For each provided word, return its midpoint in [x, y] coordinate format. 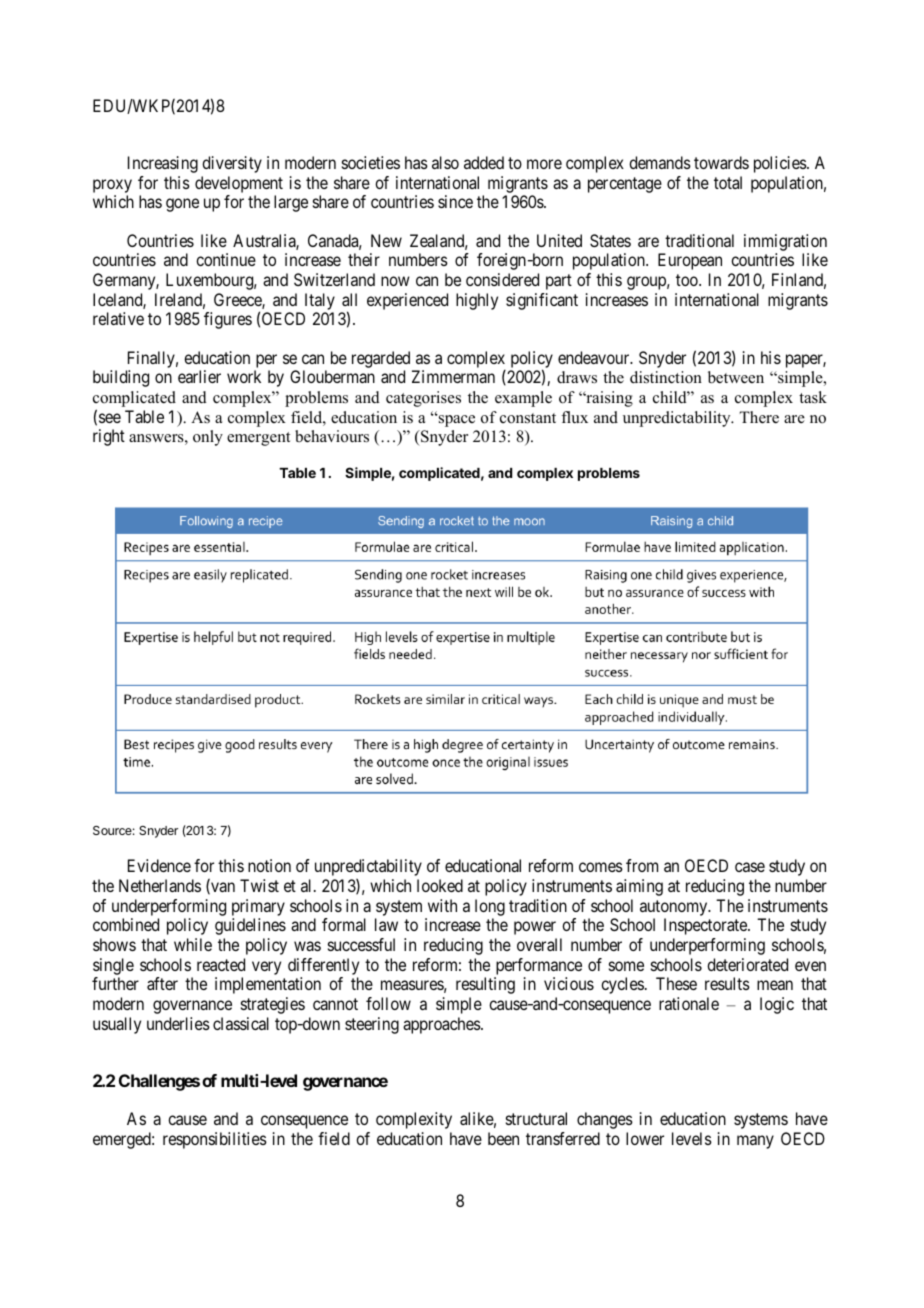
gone [182, 205]
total [728, 182]
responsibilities [215, 1140]
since [455, 201]
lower [645, 1138]
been [503, 1138]
